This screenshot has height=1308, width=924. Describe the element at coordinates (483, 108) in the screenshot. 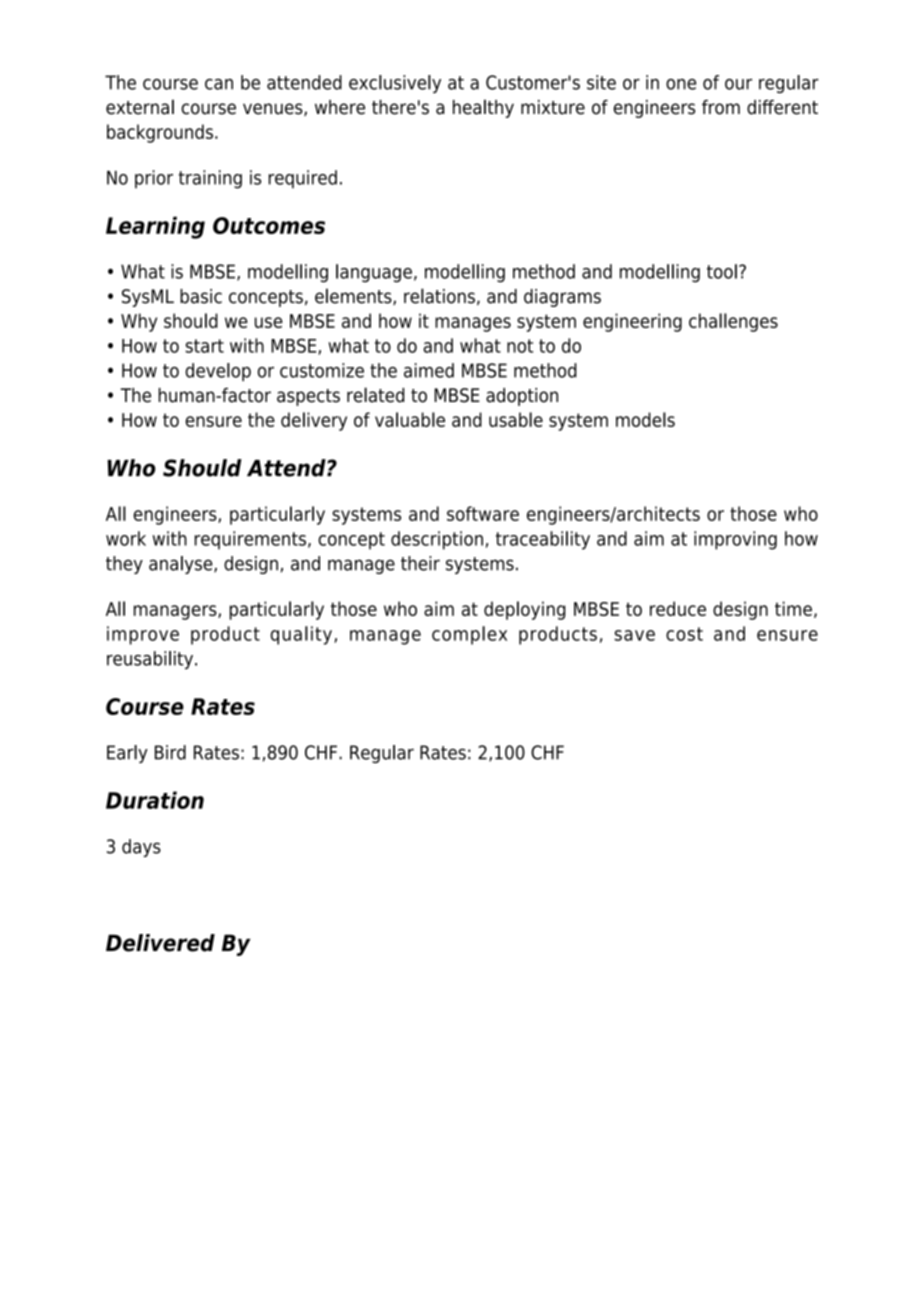

I see `healthy` at that location.
